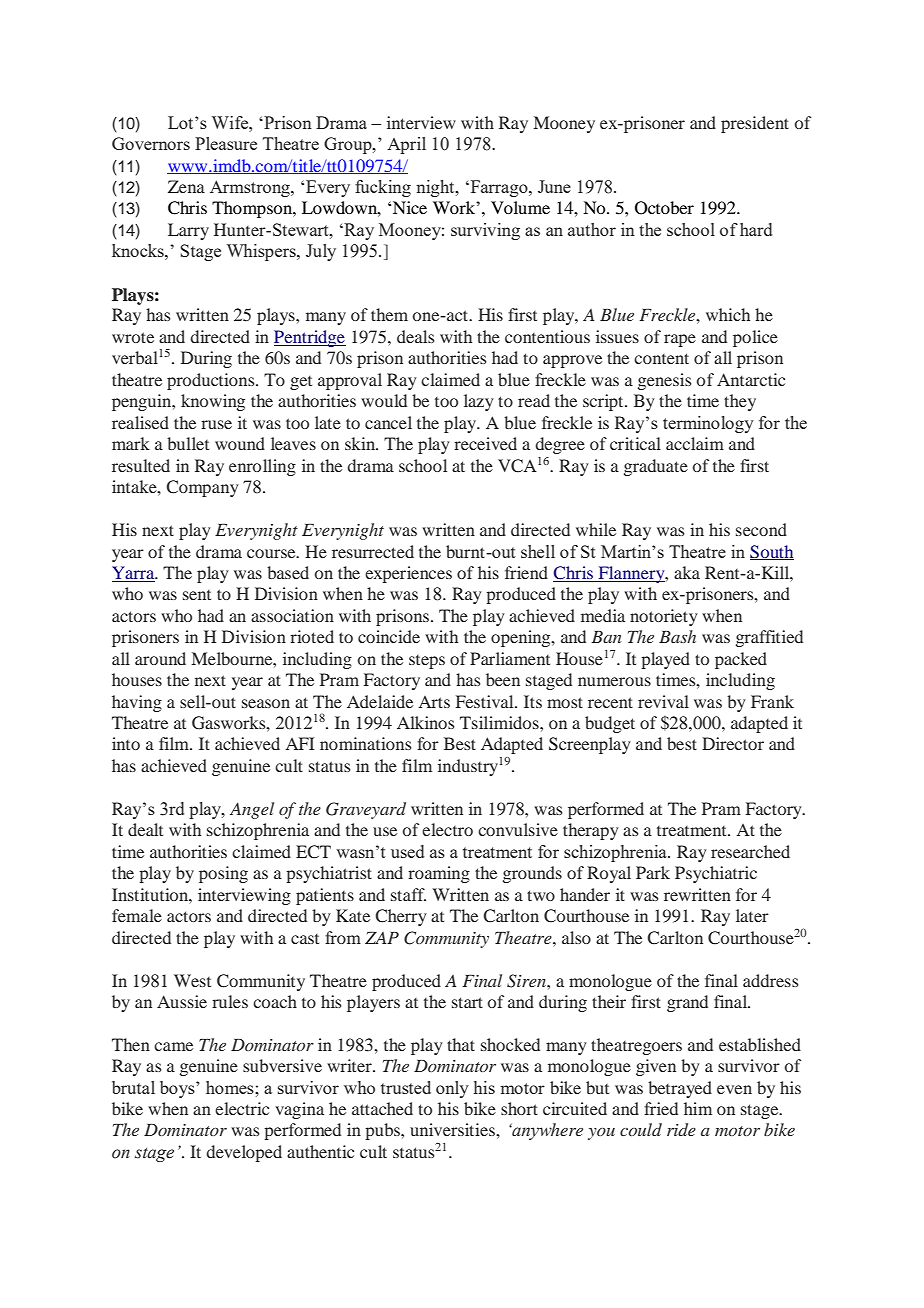 This screenshot has width=924, height=1308. I want to click on electro, so click(447, 829).
